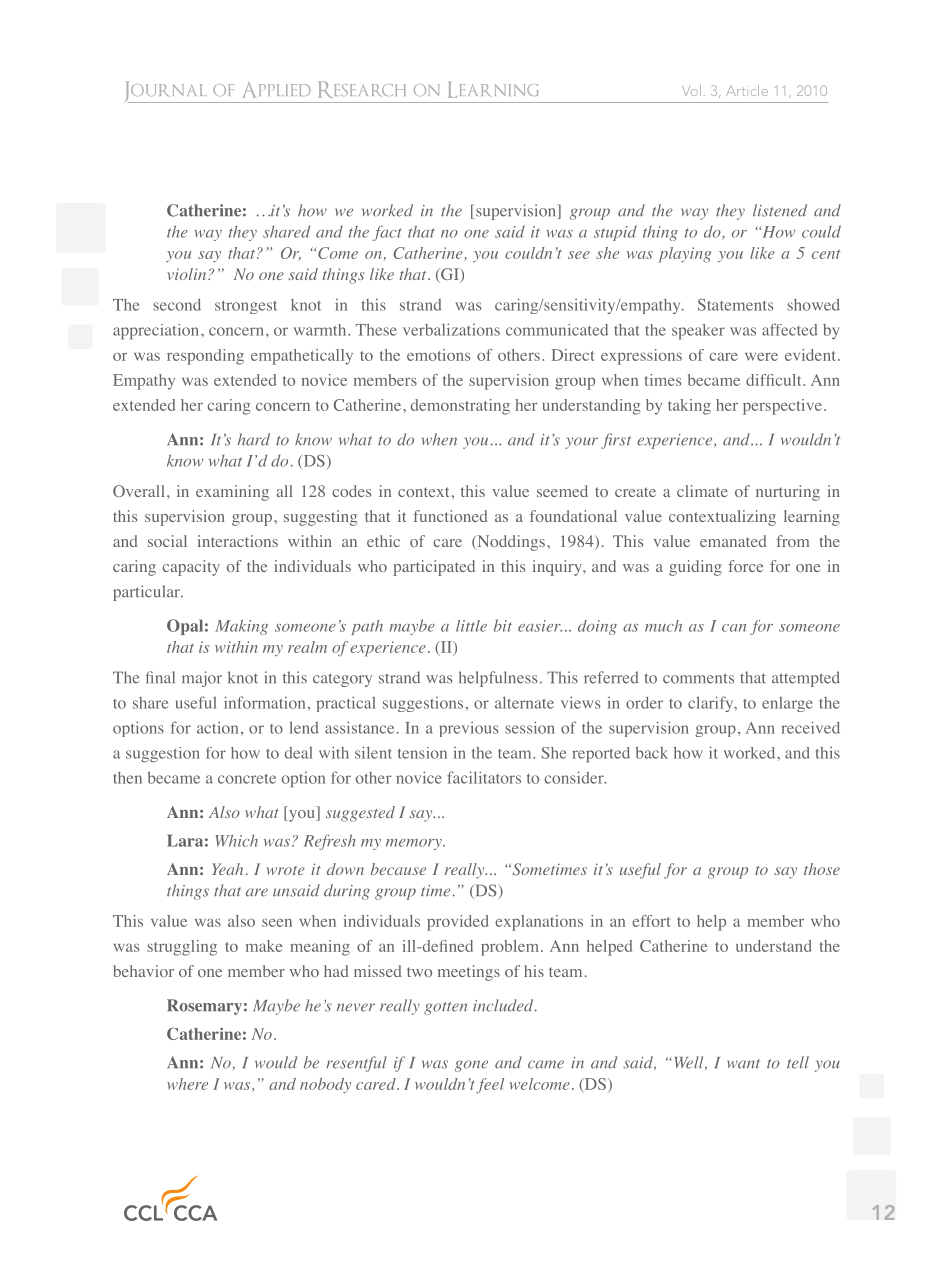 The height and width of the screenshot is (1263, 952). I want to click on were, so click(761, 357).
